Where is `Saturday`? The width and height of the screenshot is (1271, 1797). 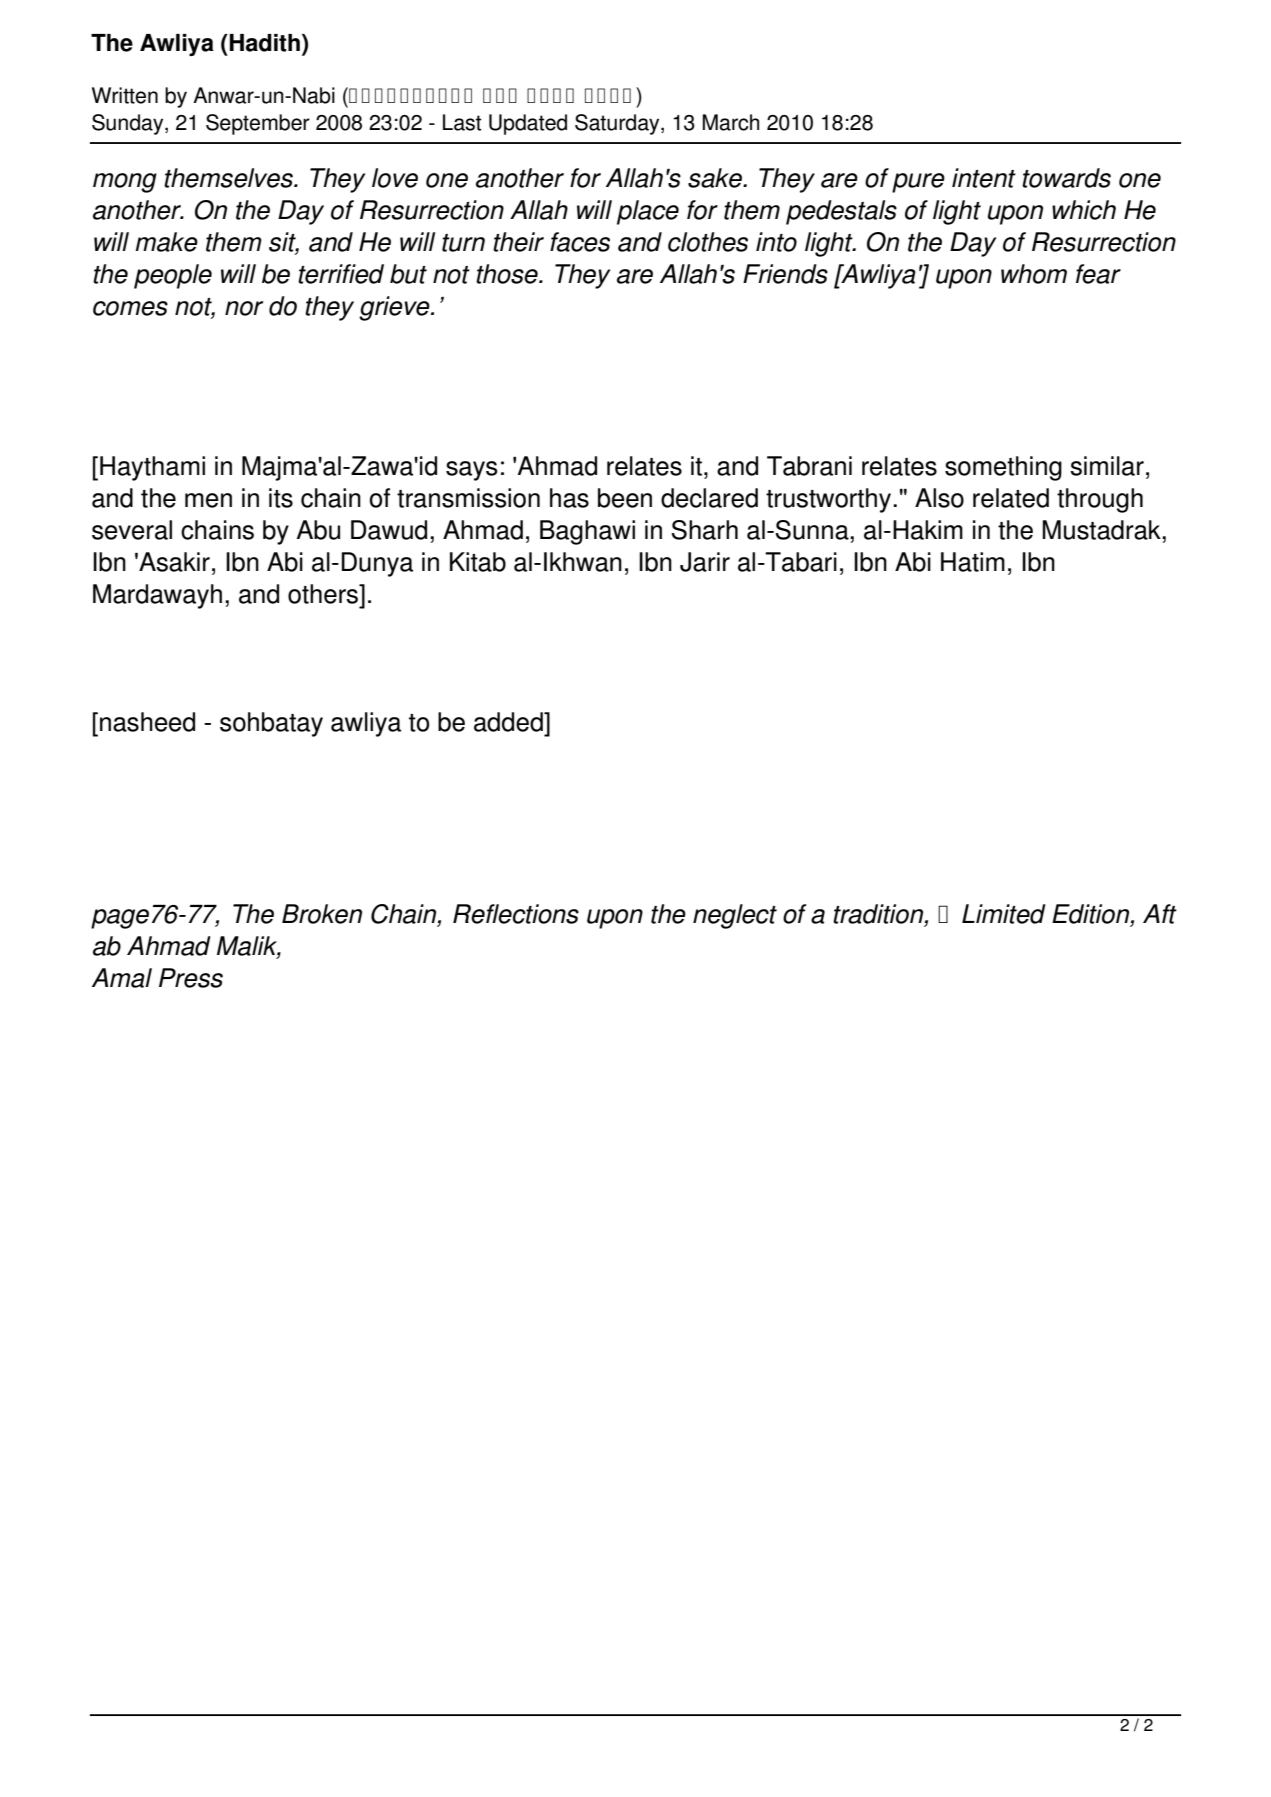
Saturday is located at coordinates (618, 124).
